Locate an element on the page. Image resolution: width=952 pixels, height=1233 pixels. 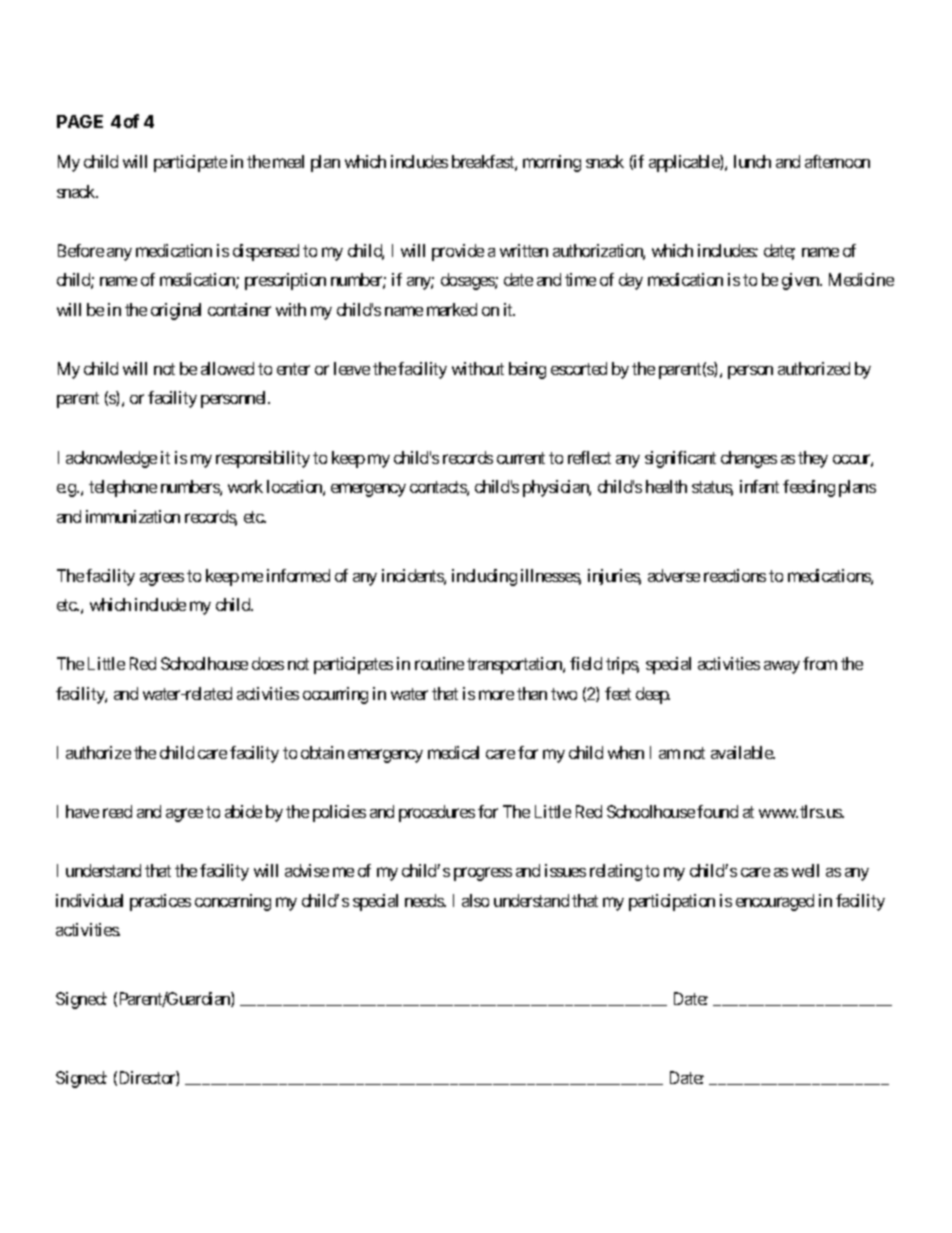
PAGE is located at coordinates (80, 121).
